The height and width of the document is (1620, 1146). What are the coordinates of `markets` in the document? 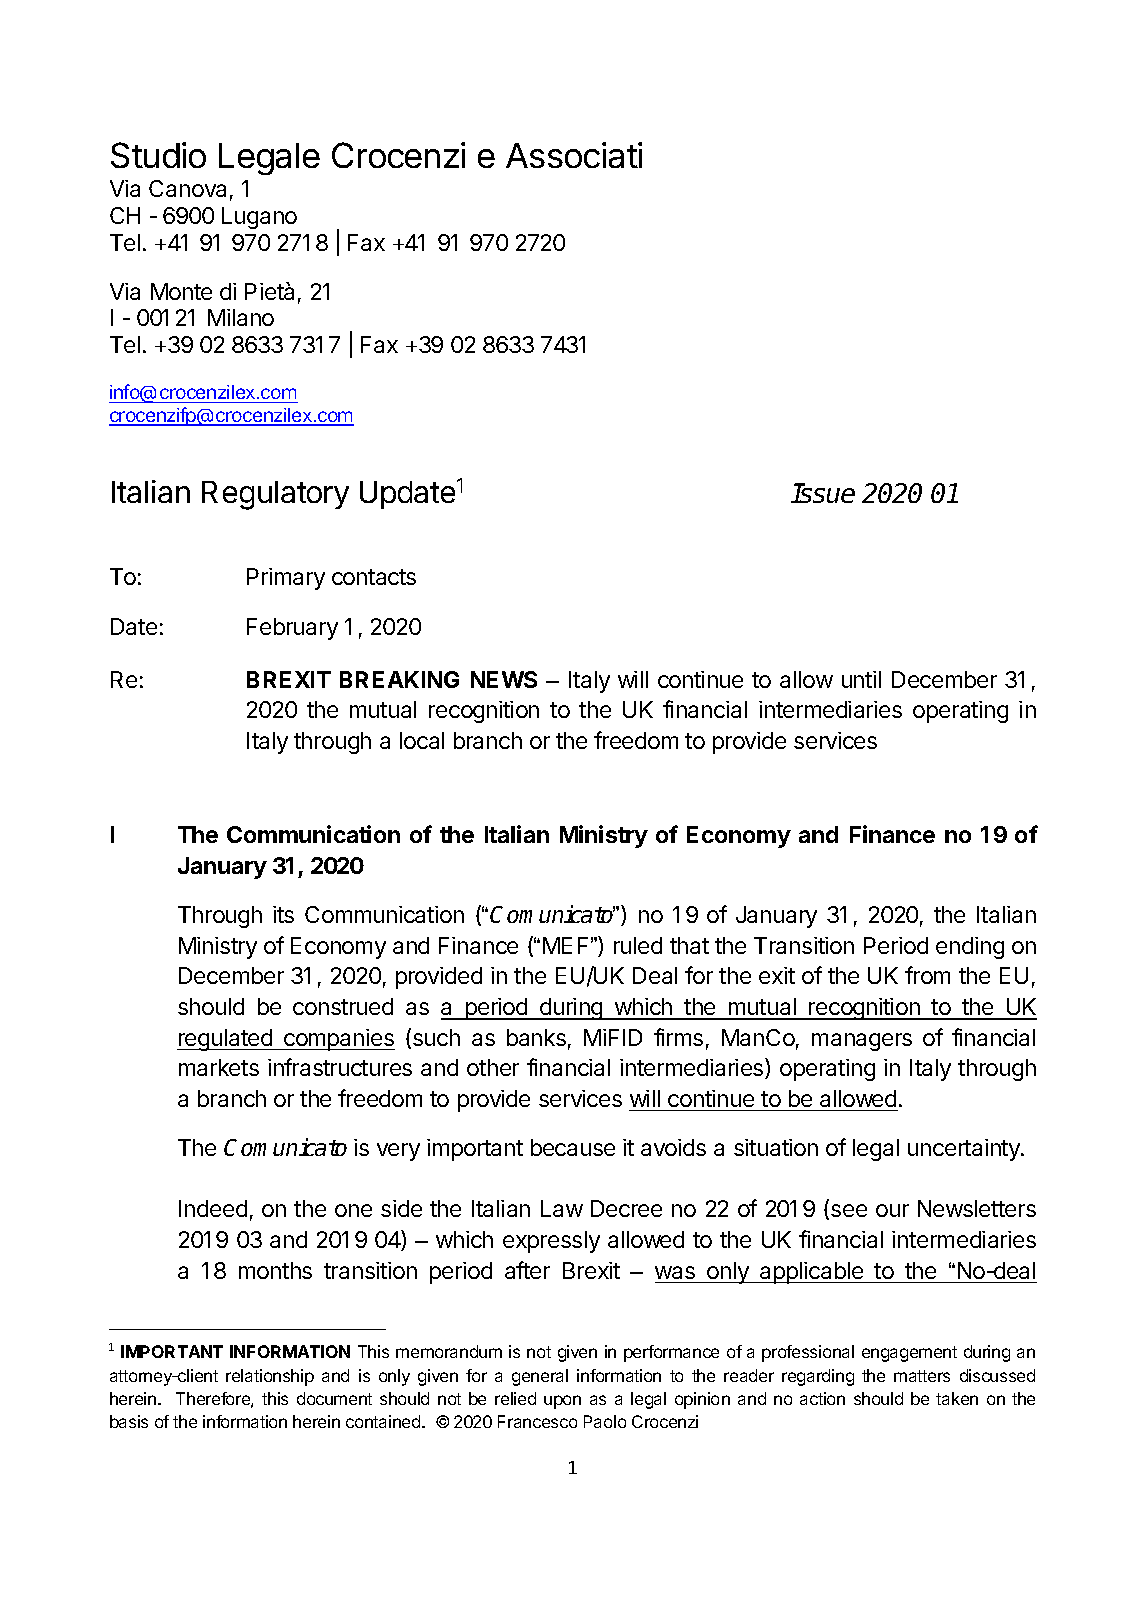 It's located at (219, 1067).
